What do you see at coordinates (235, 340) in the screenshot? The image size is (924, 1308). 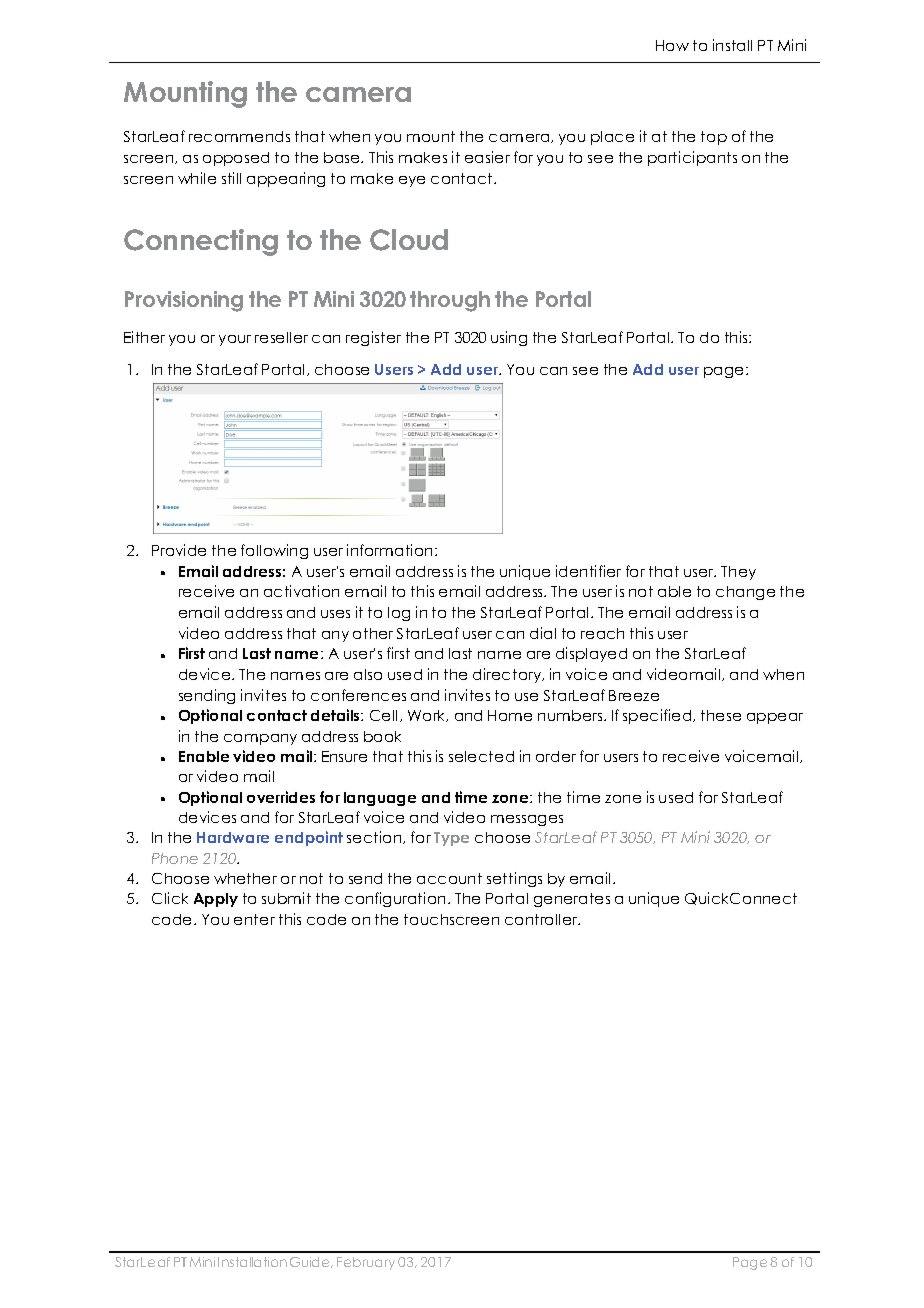 I see `your` at bounding box center [235, 340].
